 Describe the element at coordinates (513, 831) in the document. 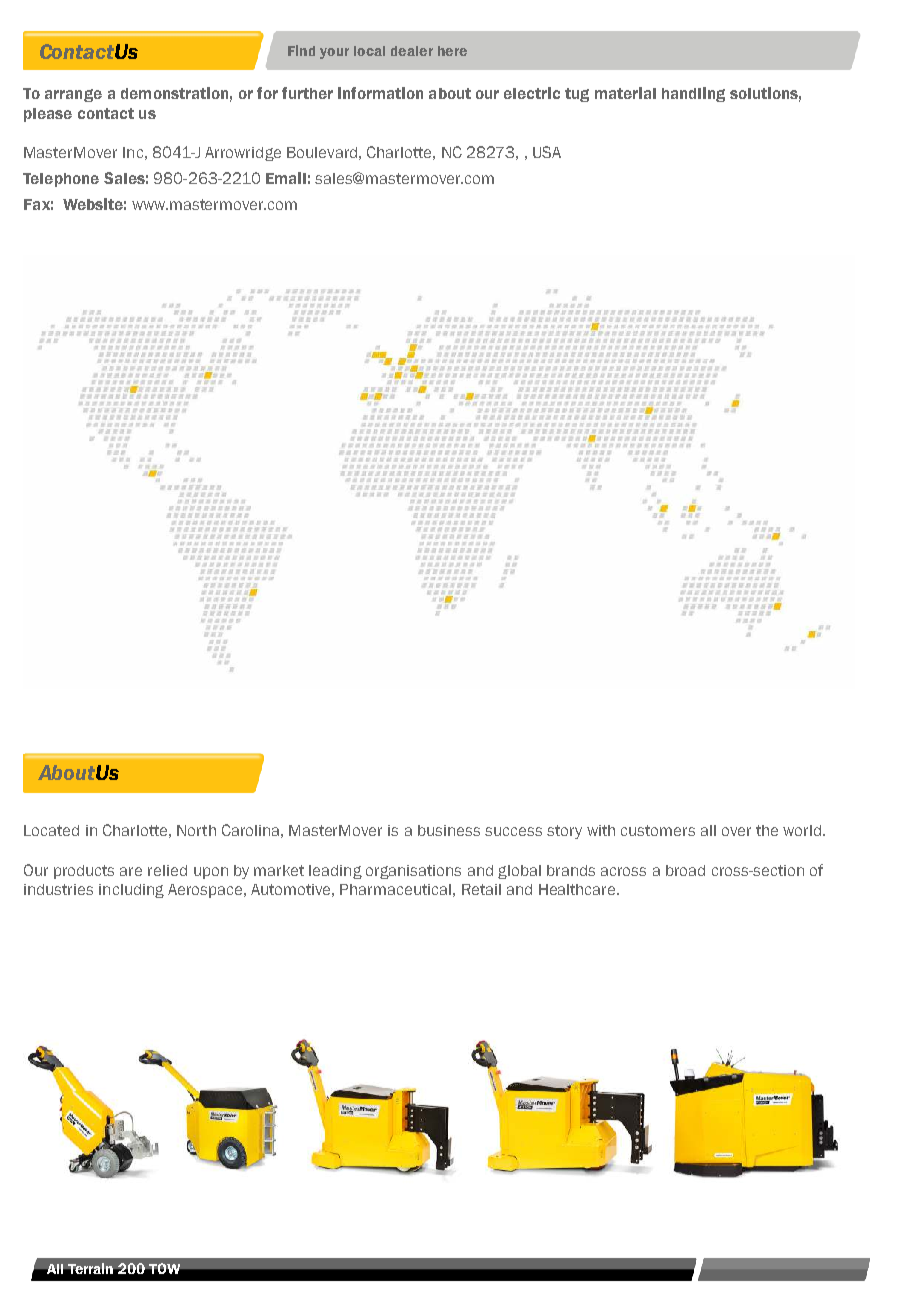

I see `success` at that location.
